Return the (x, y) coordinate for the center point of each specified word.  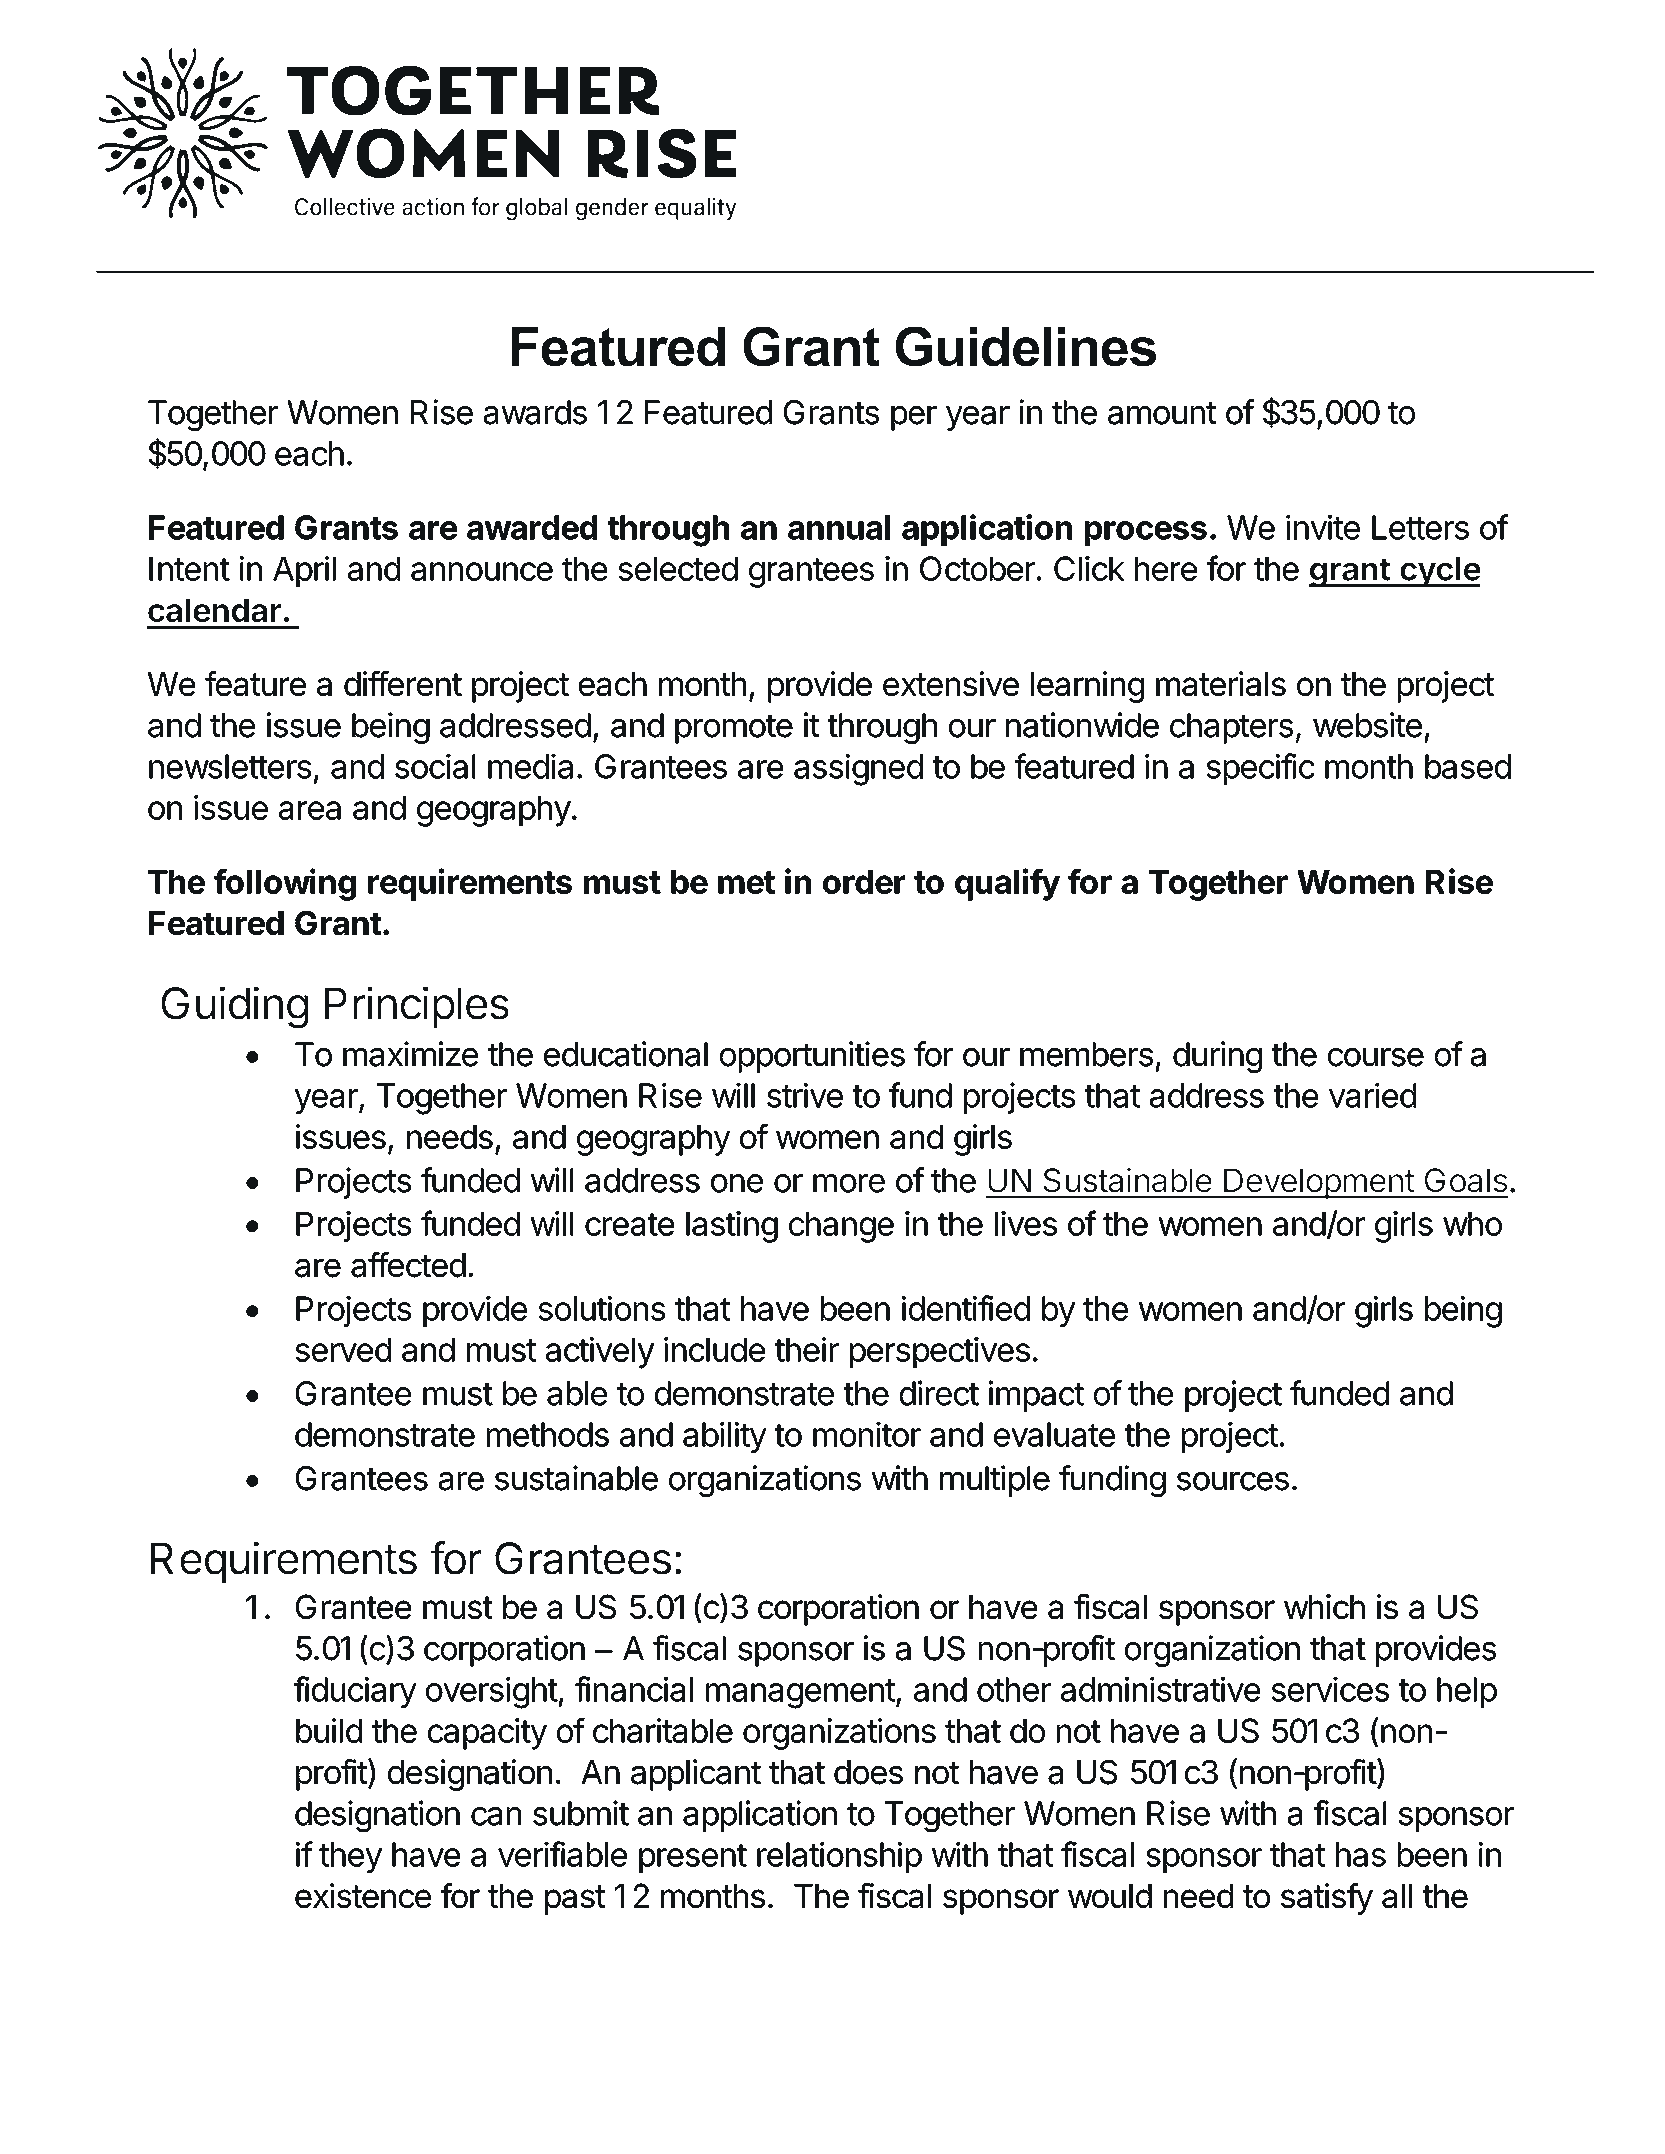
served (343, 1350)
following (285, 884)
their (807, 1349)
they (350, 1857)
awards (535, 412)
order (864, 882)
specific (1260, 769)
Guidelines (1025, 346)
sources (1233, 1481)
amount (1162, 413)
